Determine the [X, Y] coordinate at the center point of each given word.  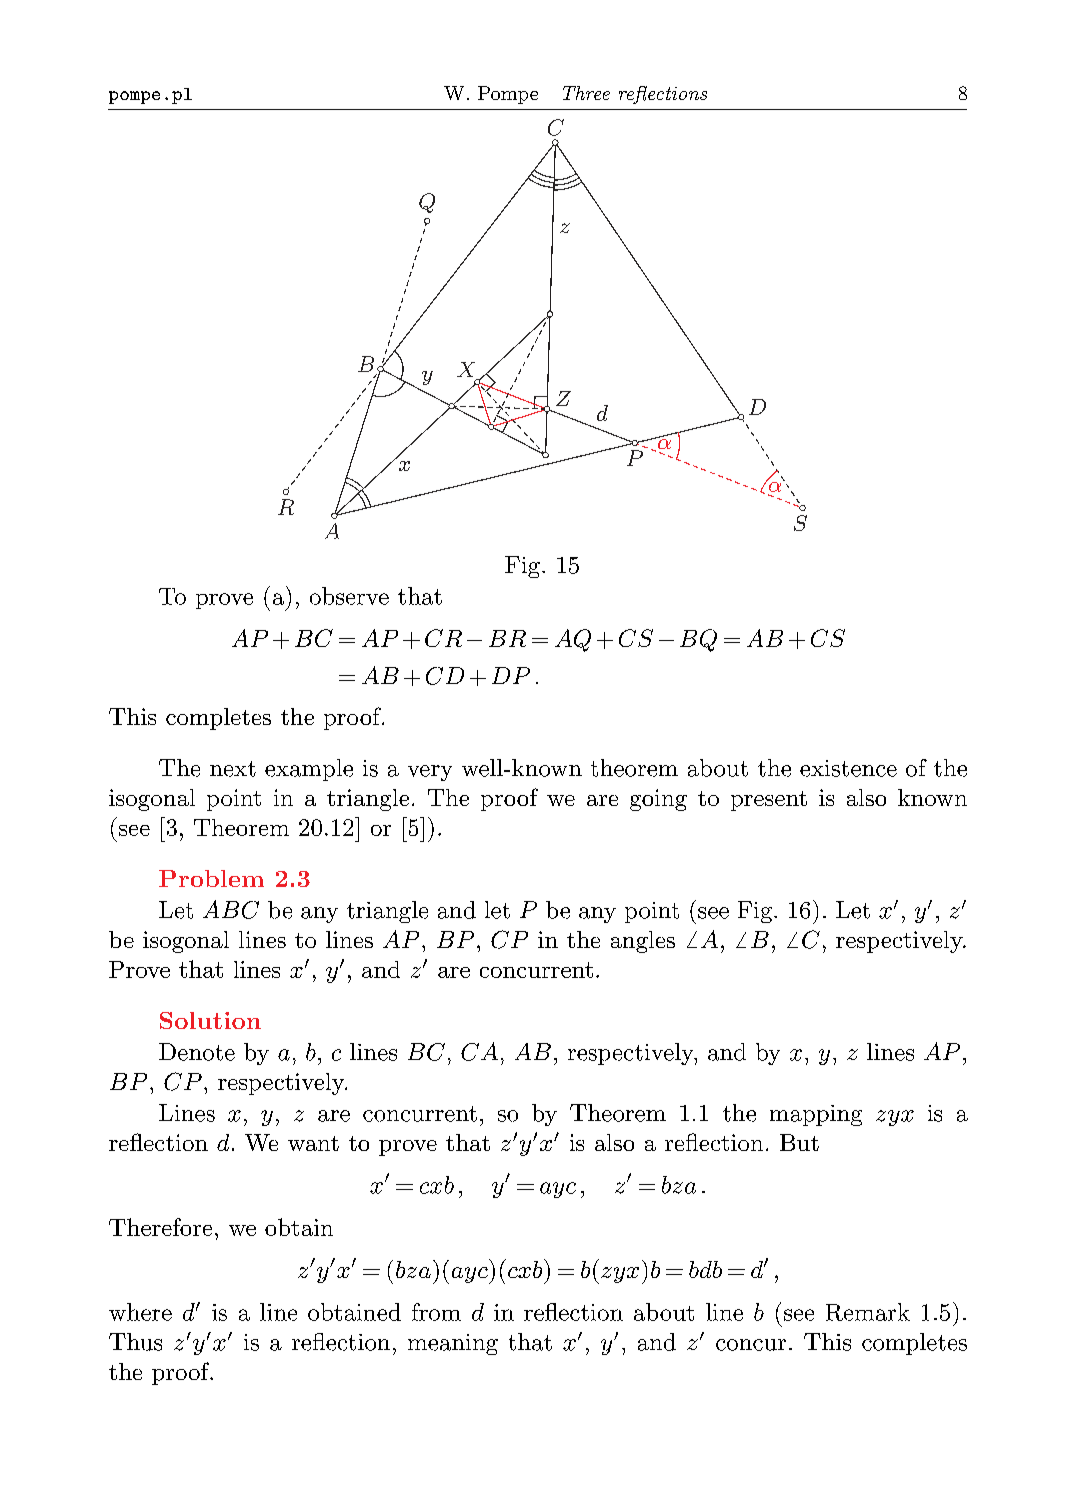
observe [349, 596]
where [140, 1312]
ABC [231, 909]
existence [848, 768]
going [658, 800]
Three [586, 93]
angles [643, 942]
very [430, 773]
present [769, 801]
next [233, 769]
